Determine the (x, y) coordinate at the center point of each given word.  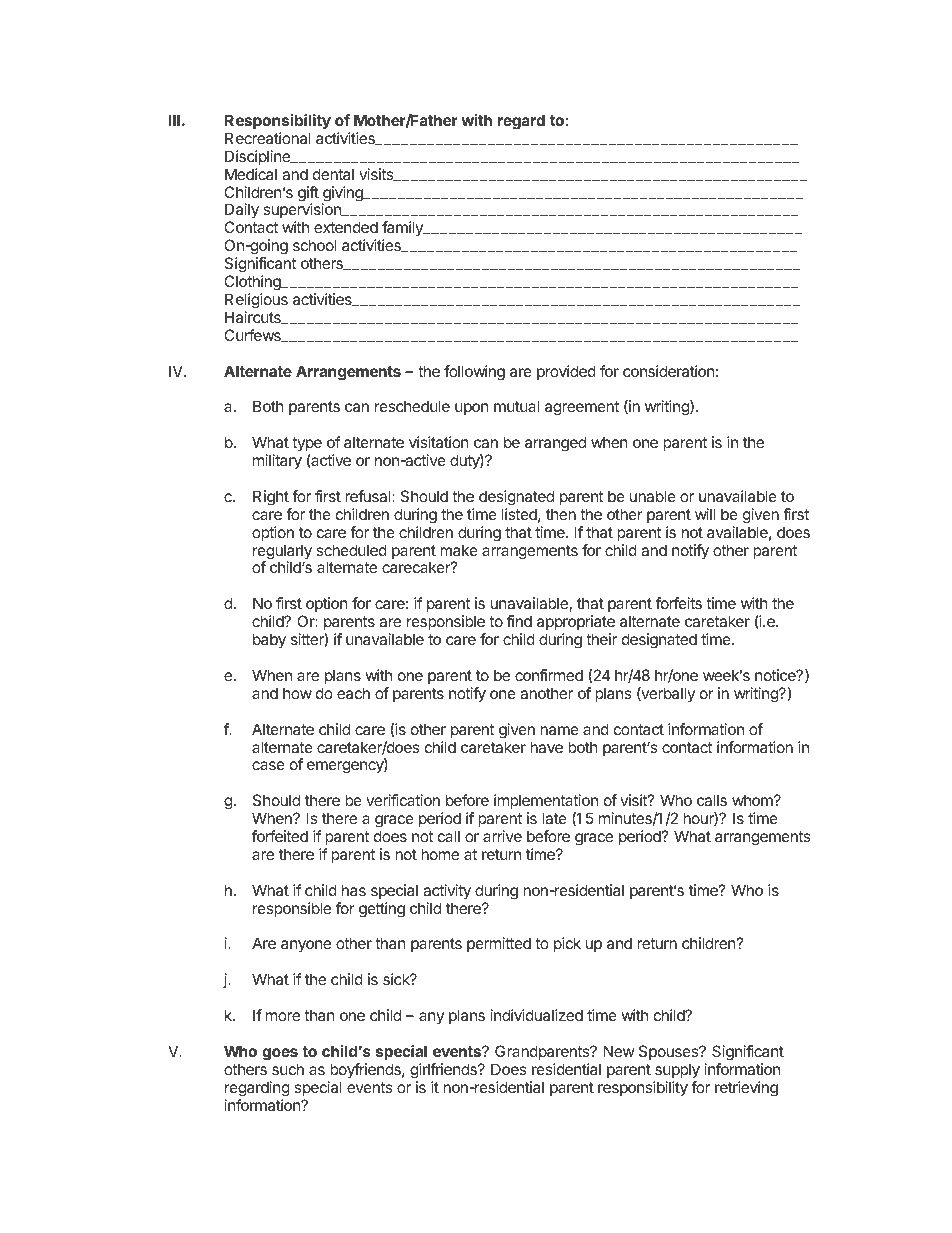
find (519, 621)
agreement (582, 408)
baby (269, 641)
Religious (256, 301)
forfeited (280, 836)
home (440, 854)
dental (333, 174)
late (554, 818)
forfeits (679, 603)
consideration (669, 371)
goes (280, 1054)
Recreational (268, 138)
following (474, 373)
